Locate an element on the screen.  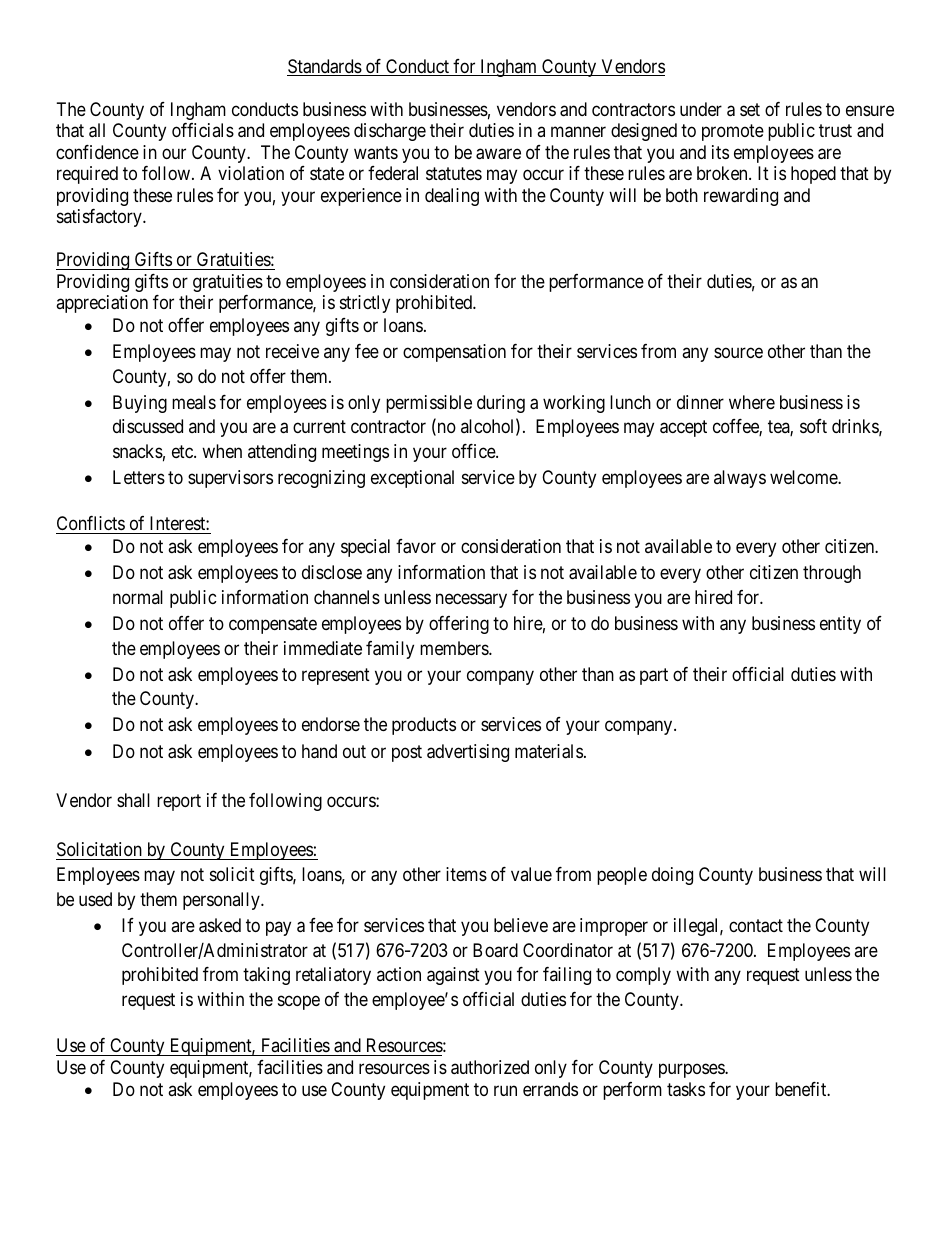
normal is located at coordinates (138, 597).
